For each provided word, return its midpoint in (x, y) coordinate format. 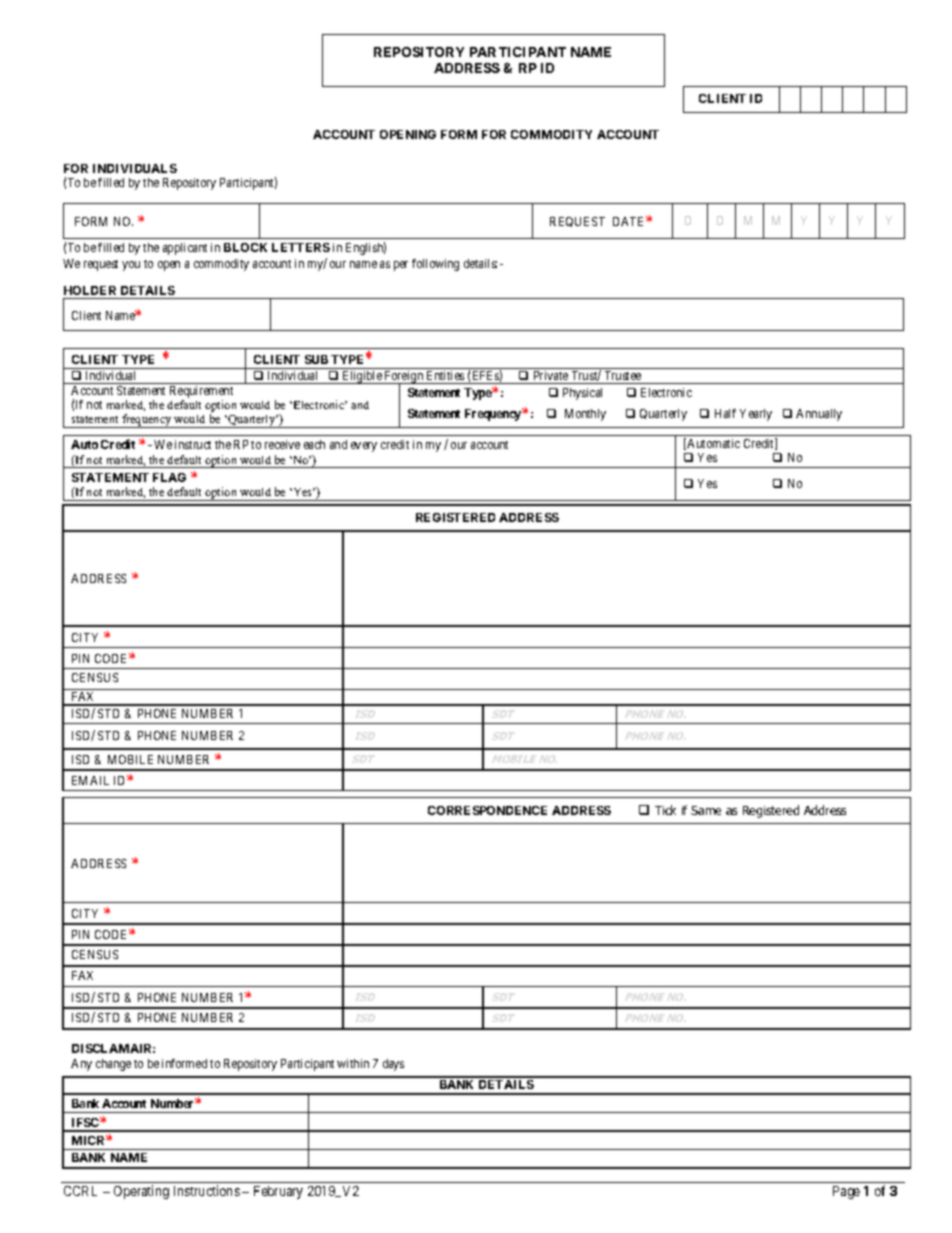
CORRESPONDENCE (487, 810)
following (435, 265)
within (353, 1063)
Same (706, 810)
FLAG (169, 477)
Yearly (756, 415)
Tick (665, 810)
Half (725, 413)
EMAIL (90, 780)
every (364, 447)
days (393, 1065)
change (113, 1065)
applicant (185, 249)
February (278, 1192)
